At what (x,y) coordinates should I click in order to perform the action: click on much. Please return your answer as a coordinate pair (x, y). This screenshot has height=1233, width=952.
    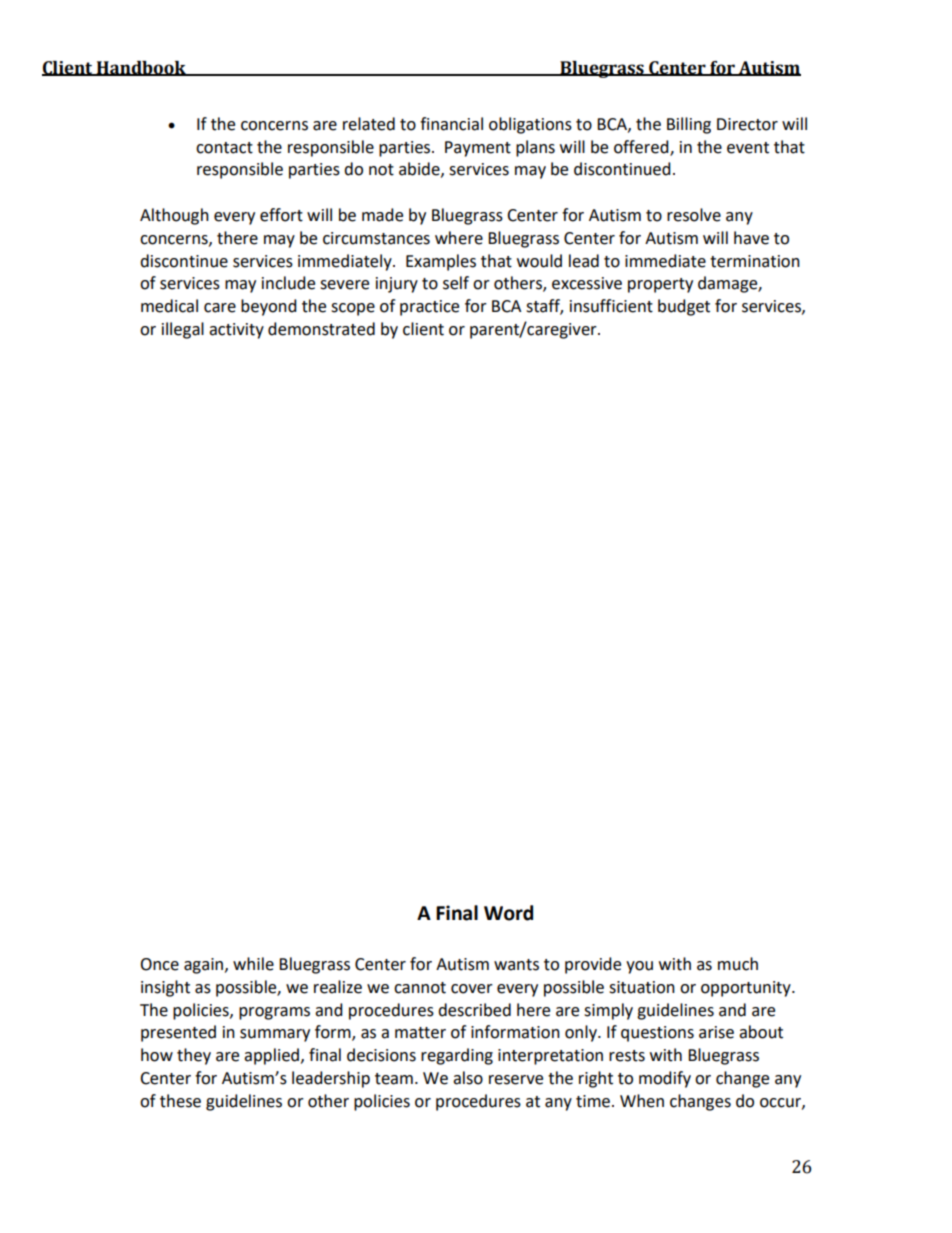
    Looking at the image, I should click on (738, 964).
